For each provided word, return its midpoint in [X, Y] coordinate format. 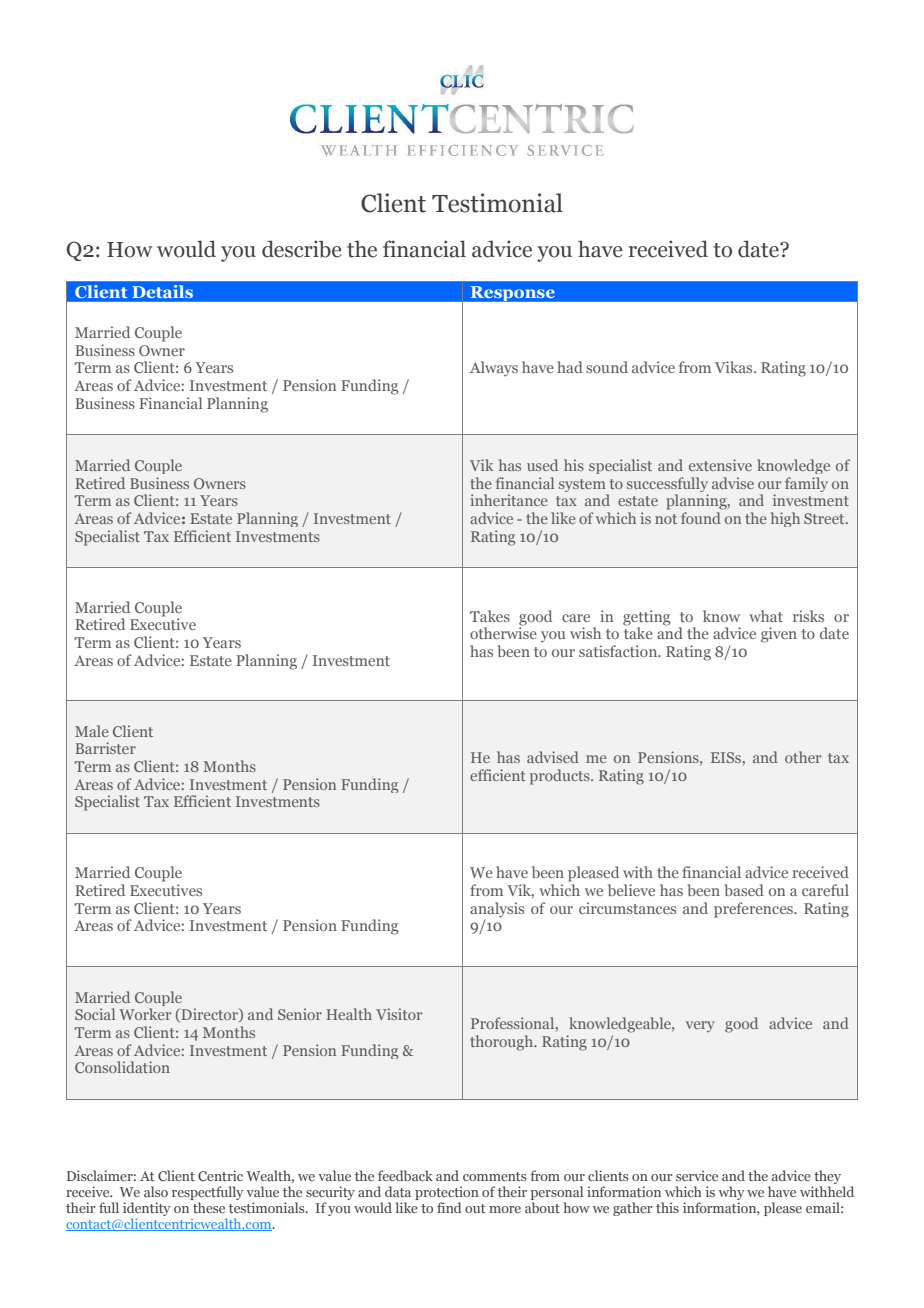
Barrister [105, 748]
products [561, 777]
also [156, 1191]
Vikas [735, 367]
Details [162, 291]
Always [494, 369]
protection [447, 1194]
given [779, 635]
